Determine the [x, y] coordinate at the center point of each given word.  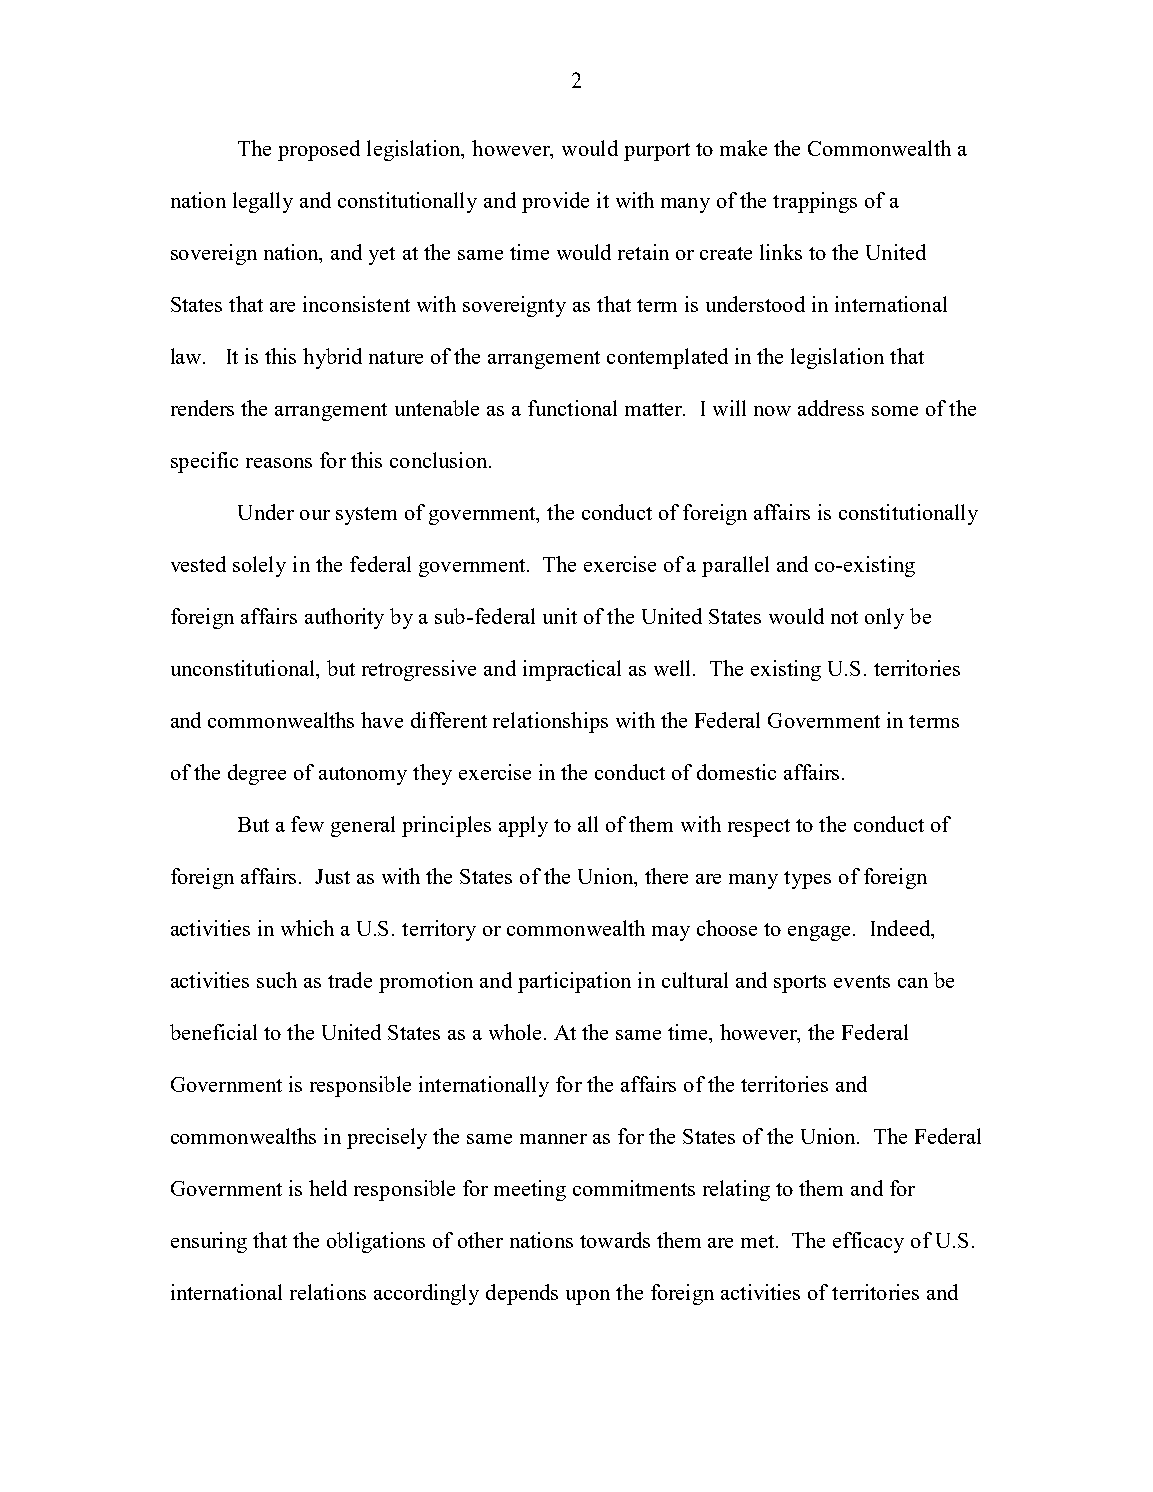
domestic [736, 772]
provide [555, 202]
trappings [815, 202]
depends [522, 1294]
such [277, 980]
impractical [572, 670]
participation [574, 982]
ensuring [209, 1242]
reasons [279, 463]
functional [572, 408]
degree [257, 774]
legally [263, 202]
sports [800, 984]
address [831, 408]
